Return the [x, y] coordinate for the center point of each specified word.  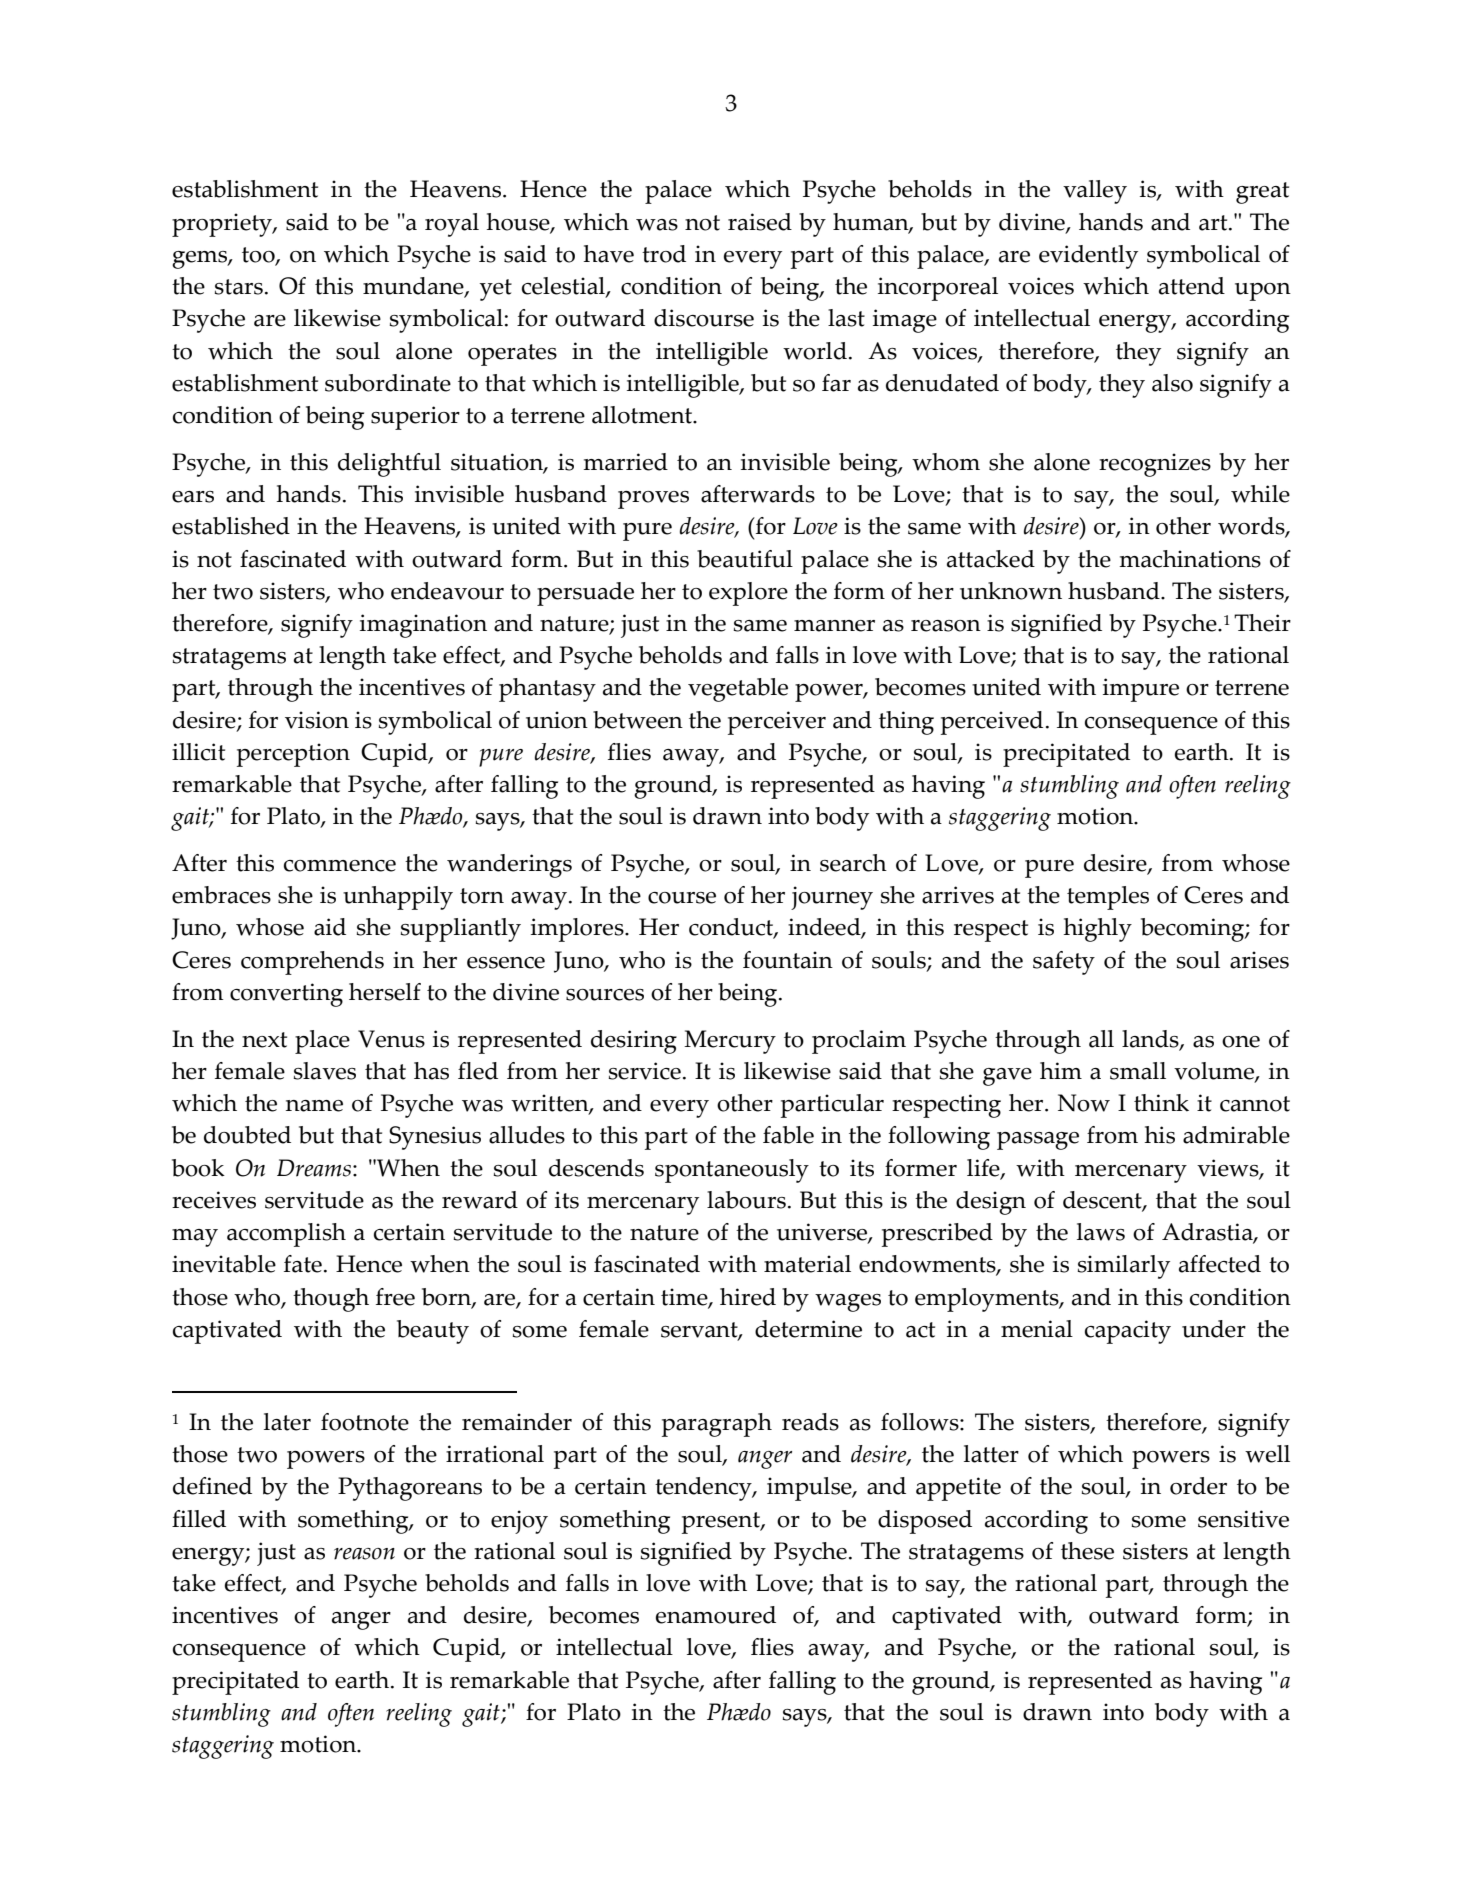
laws [1101, 1232]
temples [1108, 898]
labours [746, 1200]
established [231, 526]
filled [199, 1519]
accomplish [286, 1235]
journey [832, 898]
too [259, 256]
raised [760, 222]
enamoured [716, 1615]
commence [340, 866]
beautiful [745, 559]
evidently [1088, 257]
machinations [1190, 559]
